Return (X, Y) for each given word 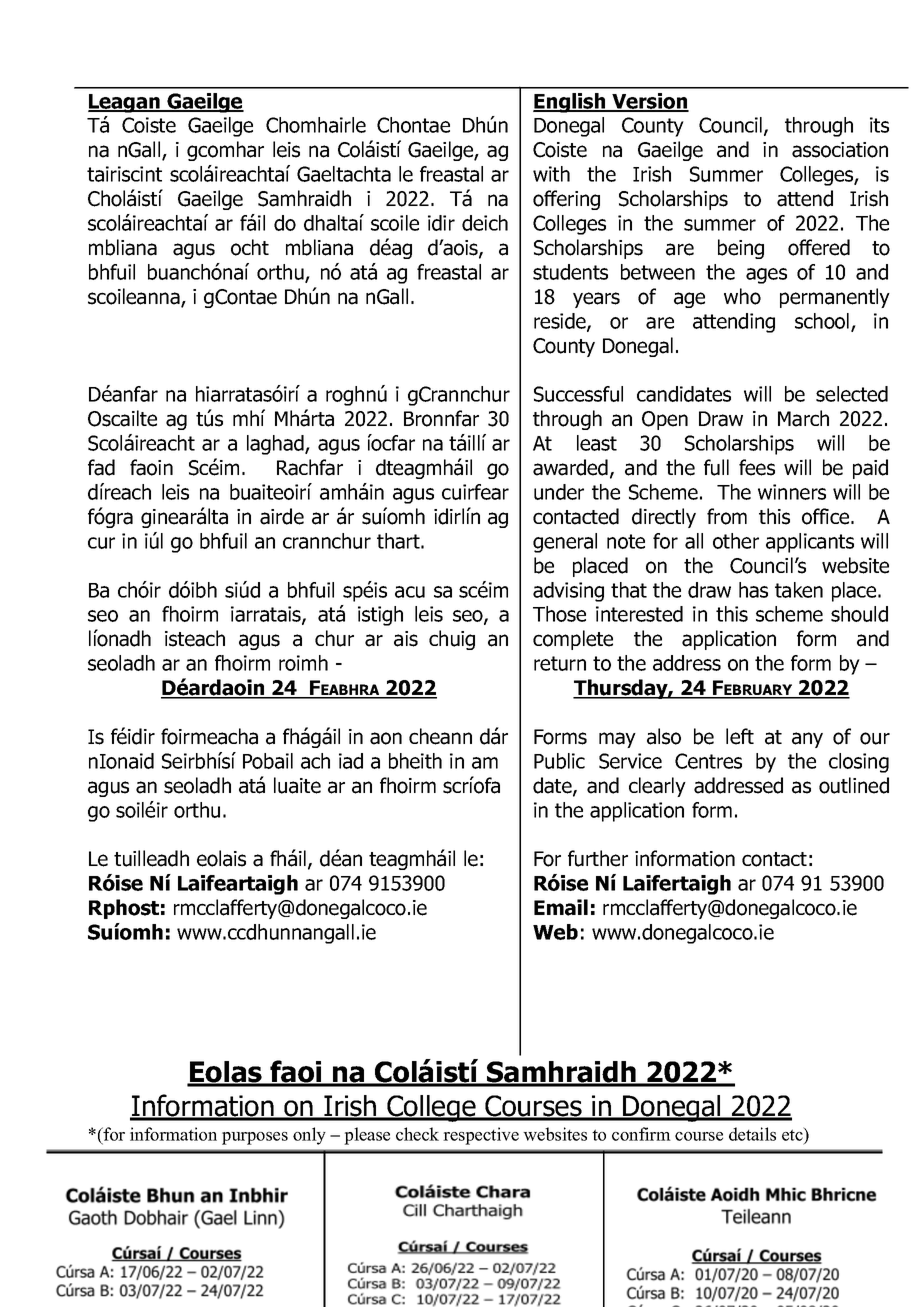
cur (101, 543)
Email (561, 907)
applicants (810, 543)
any (807, 740)
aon (386, 738)
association (840, 150)
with (551, 174)
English (570, 103)
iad (351, 761)
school (823, 322)
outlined (854, 785)
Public (559, 761)
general (565, 543)
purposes (255, 1138)
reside (561, 322)
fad (101, 467)
